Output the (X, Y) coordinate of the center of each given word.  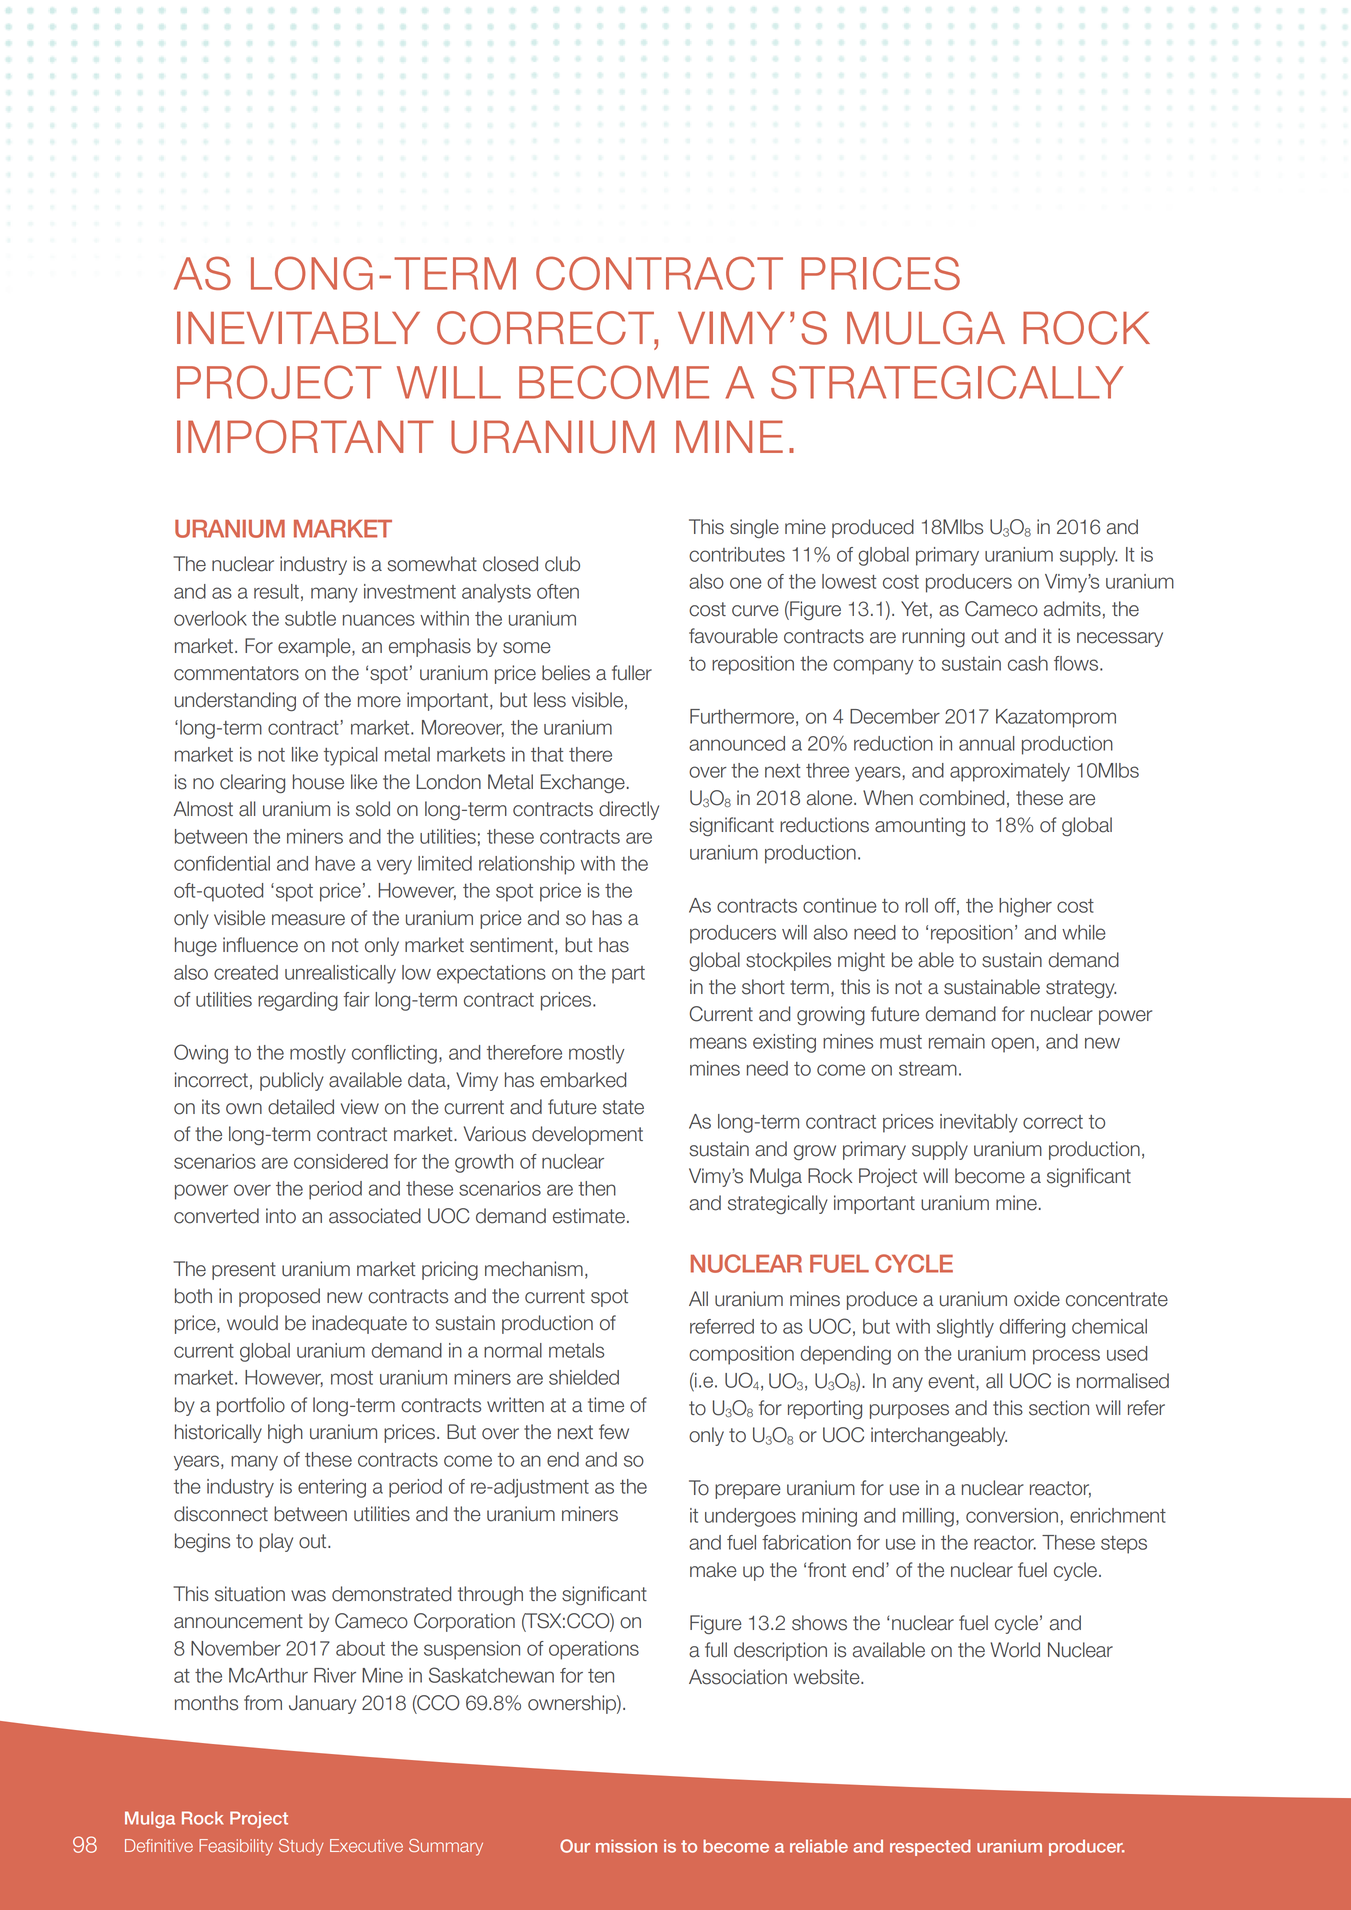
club (562, 564)
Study (301, 1847)
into (281, 1216)
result (276, 591)
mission (626, 1846)
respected (930, 1847)
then (597, 1188)
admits (1072, 609)
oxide (1037, 1299)
